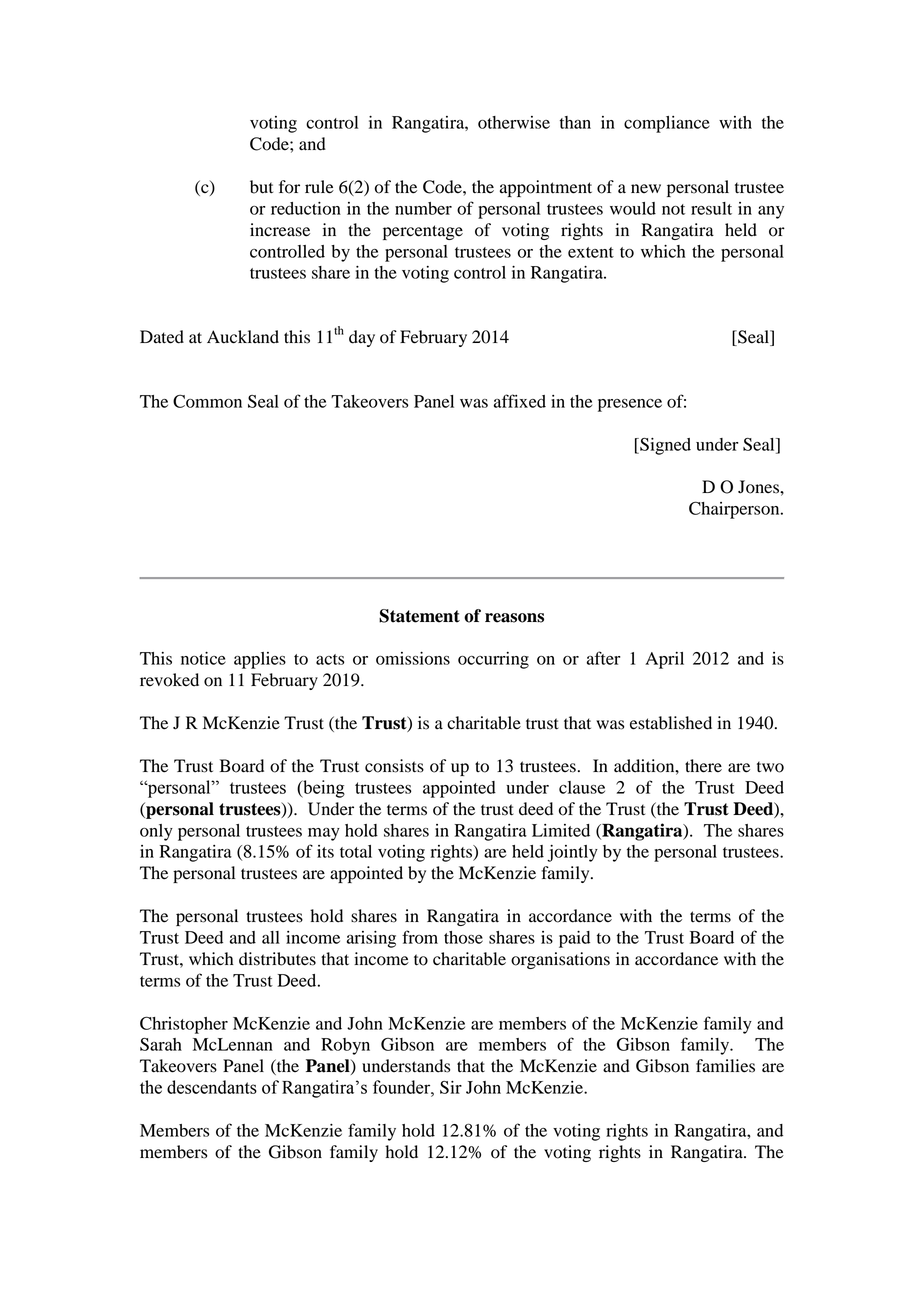  What do you see at coordinates (514, 122) in the screenshot?
I see `otherwise` at bounding box center [514, 122].
